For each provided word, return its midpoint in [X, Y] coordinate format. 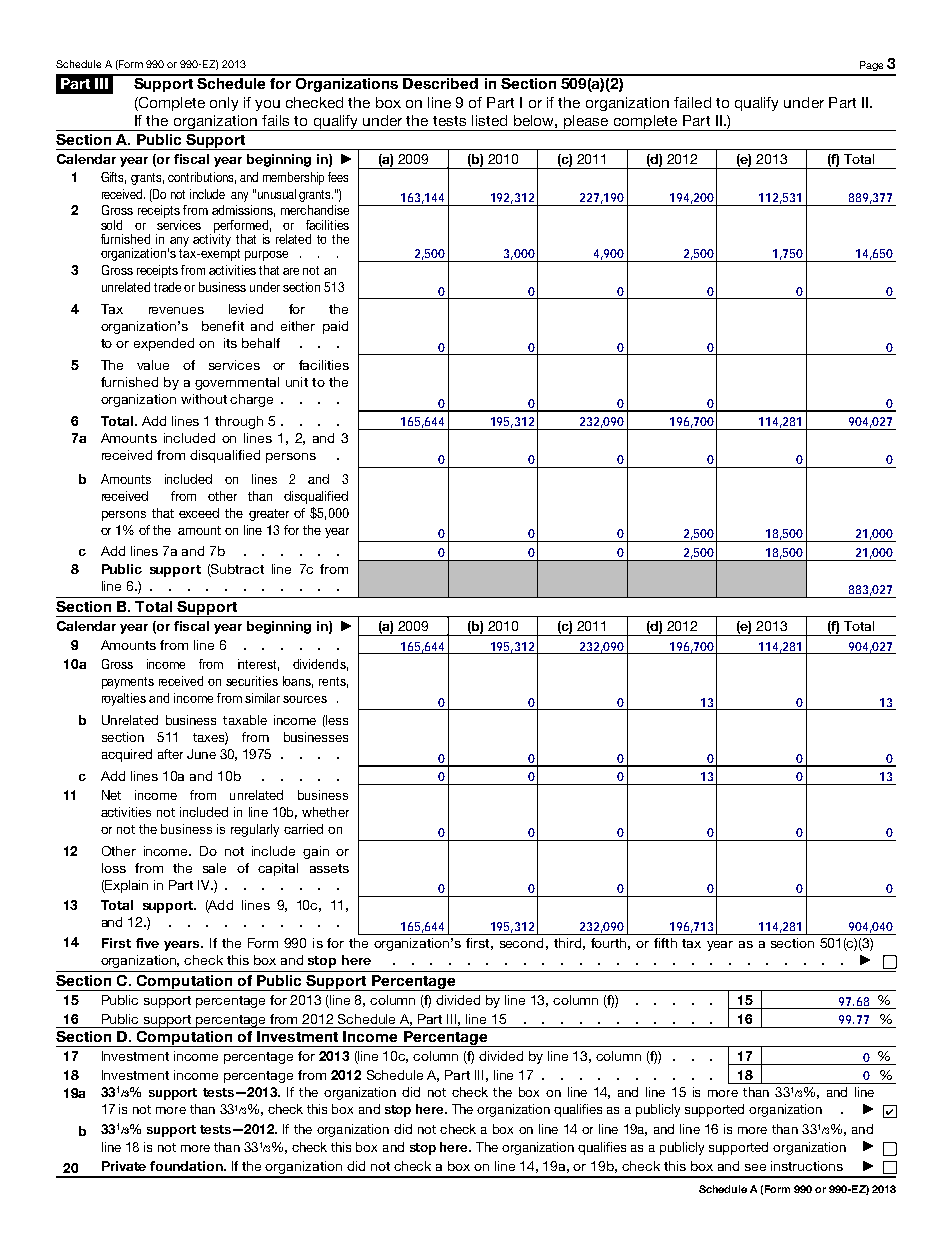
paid [335, 327]
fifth [665, 943]
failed [692, 102]
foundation [187, 1166]
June [201, 754]
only [224, 104]
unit [297, 382]
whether [325, 812]
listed [489, 120]
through [239, 422]
